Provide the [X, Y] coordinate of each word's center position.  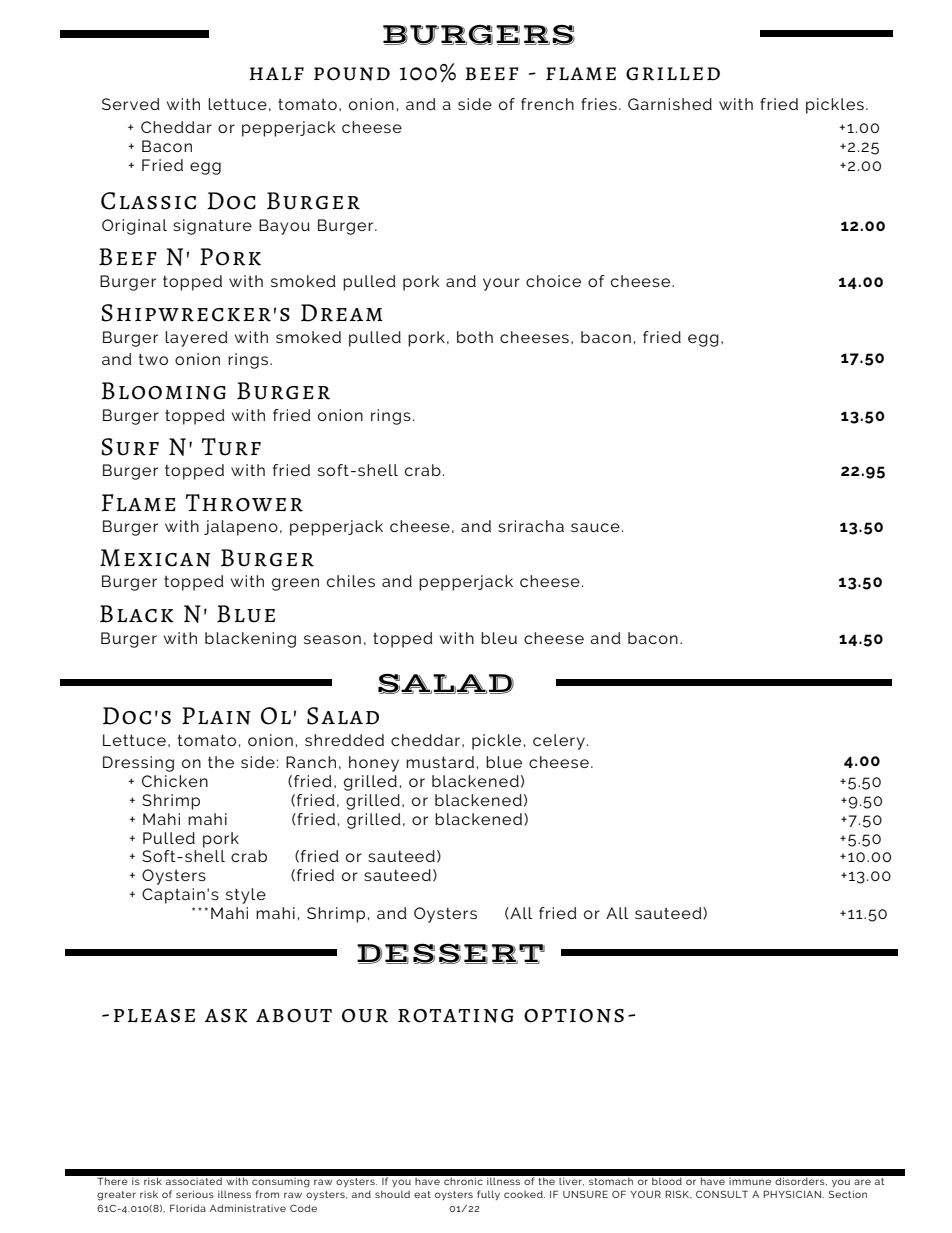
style [246, 896]
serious [195, 1194]
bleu [499, 638]
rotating [455, 1016]
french [547, 104]
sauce [595, 527]
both [475, 337]
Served [131, 104]
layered [196, 339]
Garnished [670, 104]
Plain [216, 716]
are [862, 1182]
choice [553, 281]
